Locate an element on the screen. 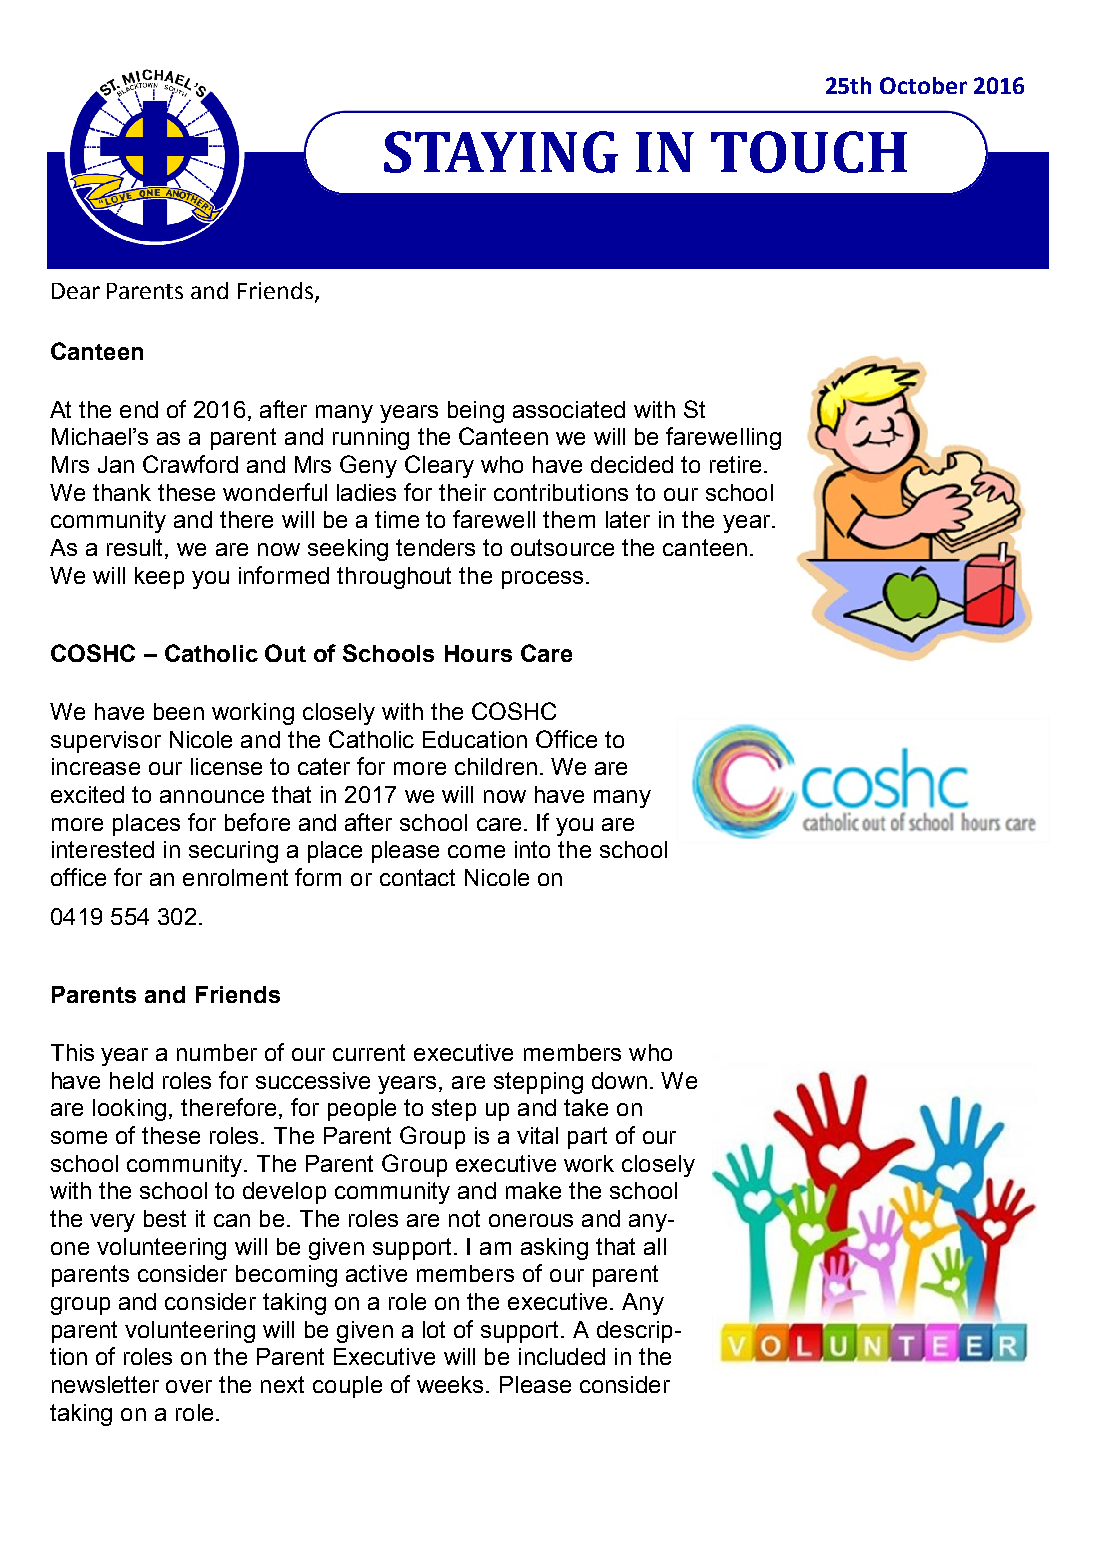 The width and height of the screenshot is (1103, 1559). Dear is located at coordinates (76, 291).
